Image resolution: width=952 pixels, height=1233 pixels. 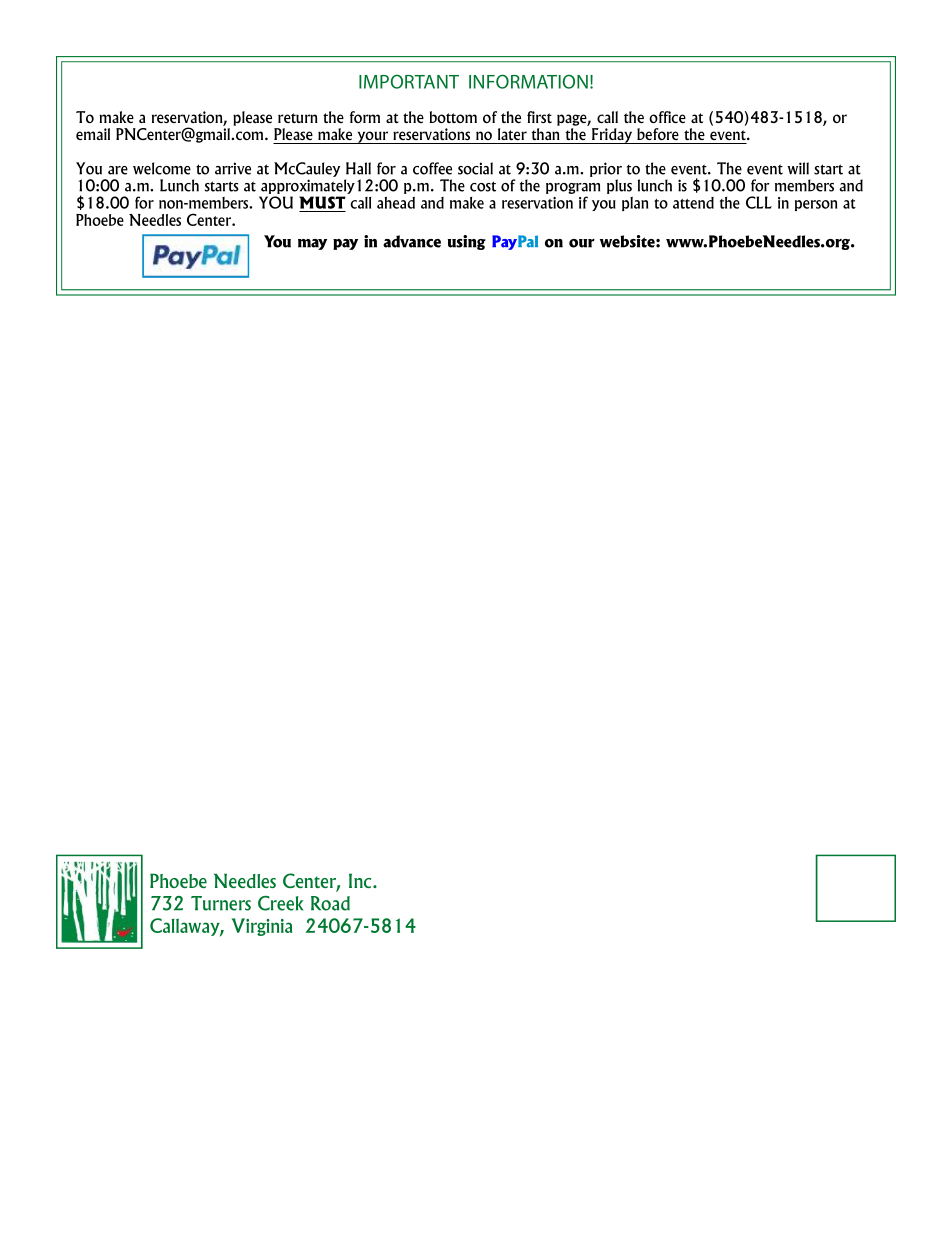 I want to click on Inc, so click(x=361, y=880).
